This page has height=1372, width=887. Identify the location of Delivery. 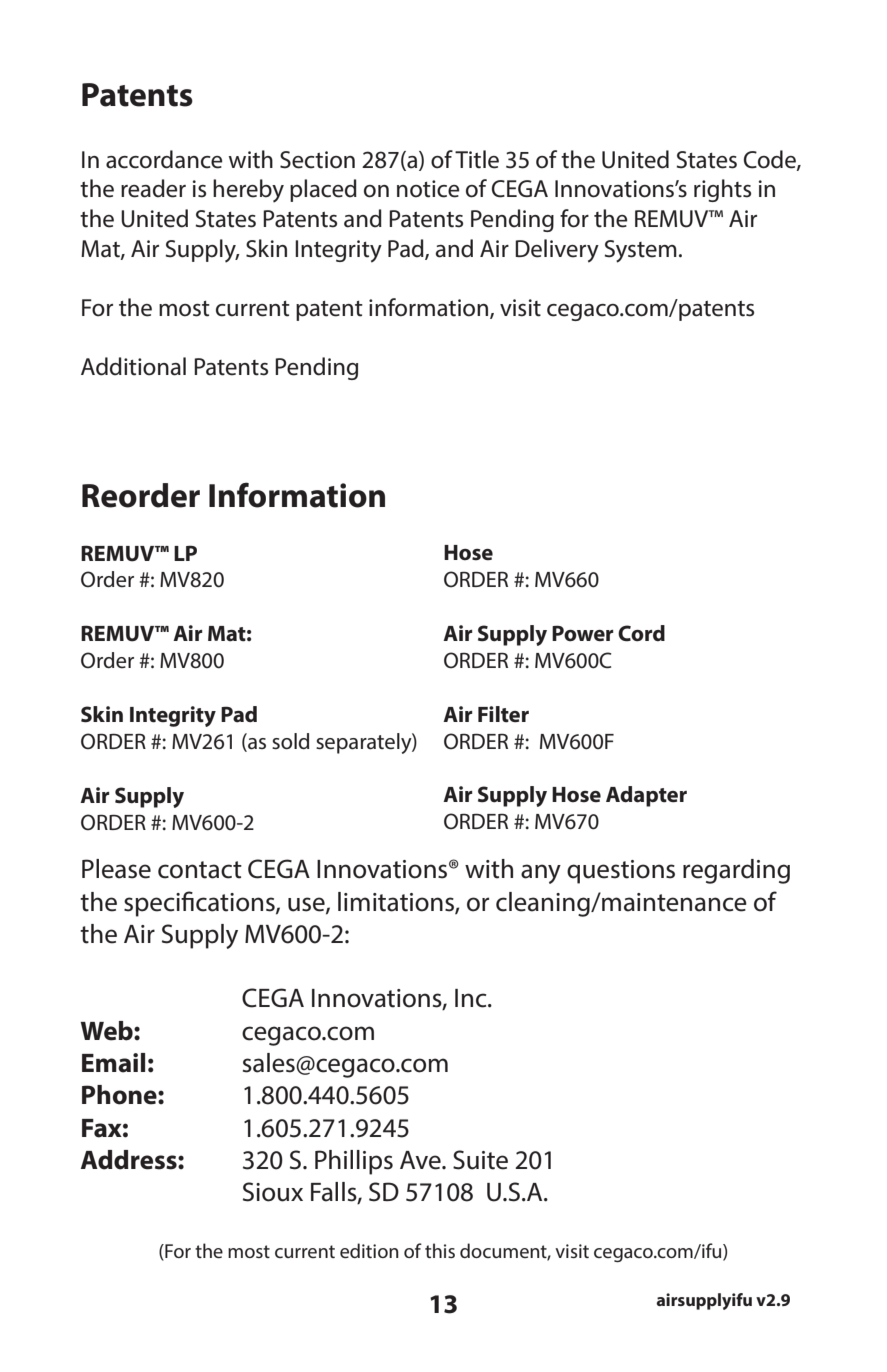
(557, 251).
